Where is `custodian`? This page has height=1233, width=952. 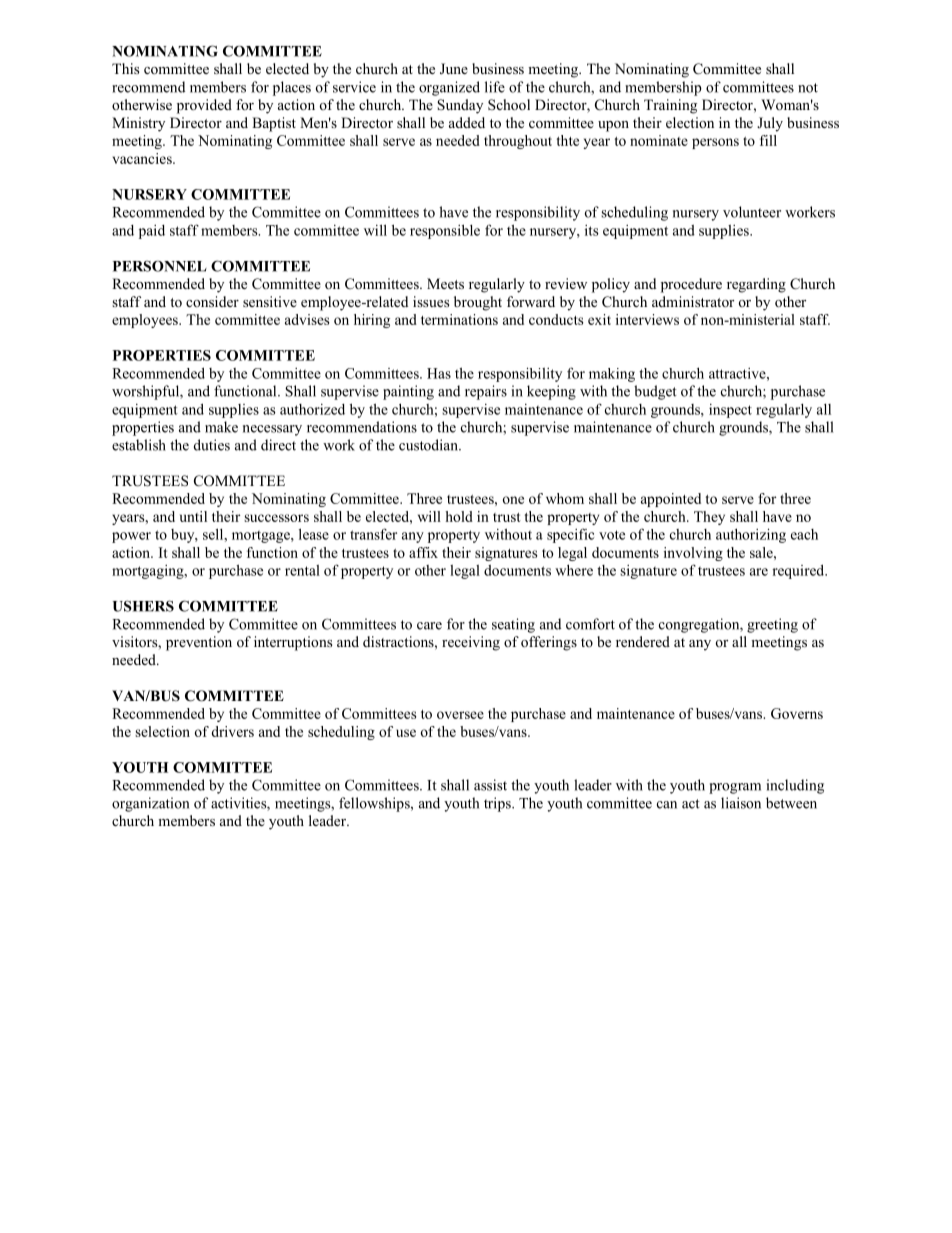
custodian is located at coordinates (429, 445).
